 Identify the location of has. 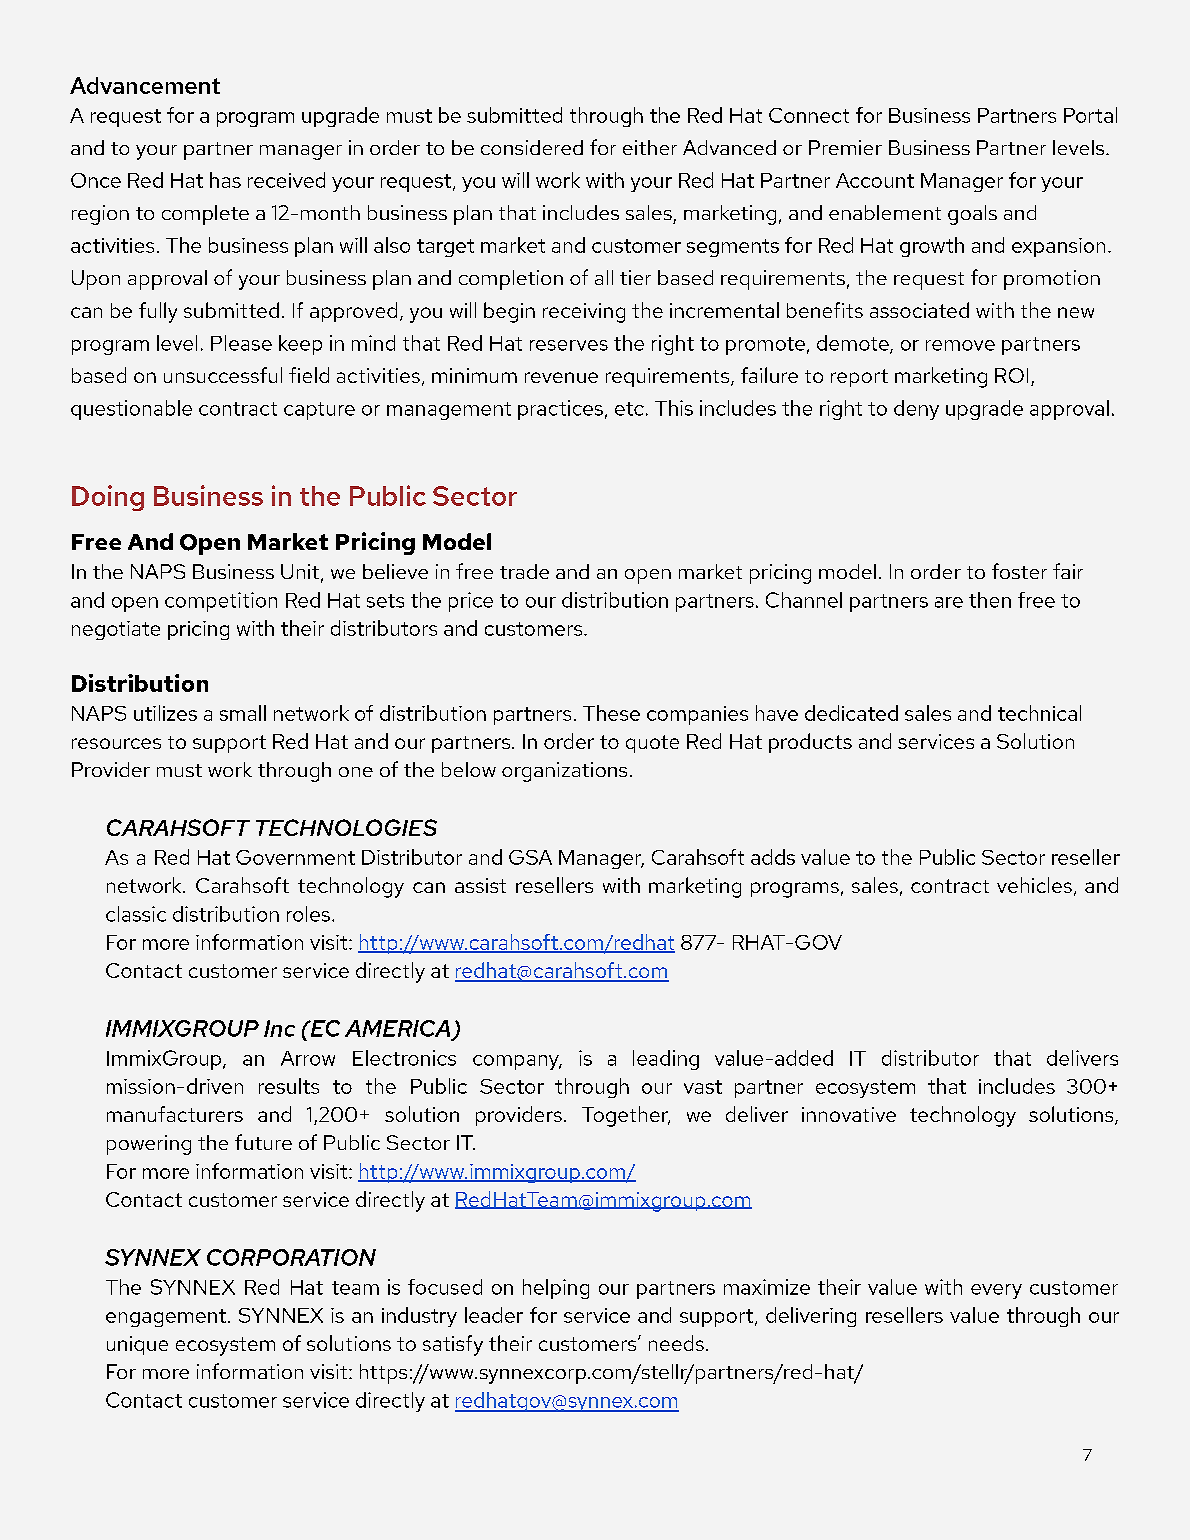
(225, 180).
